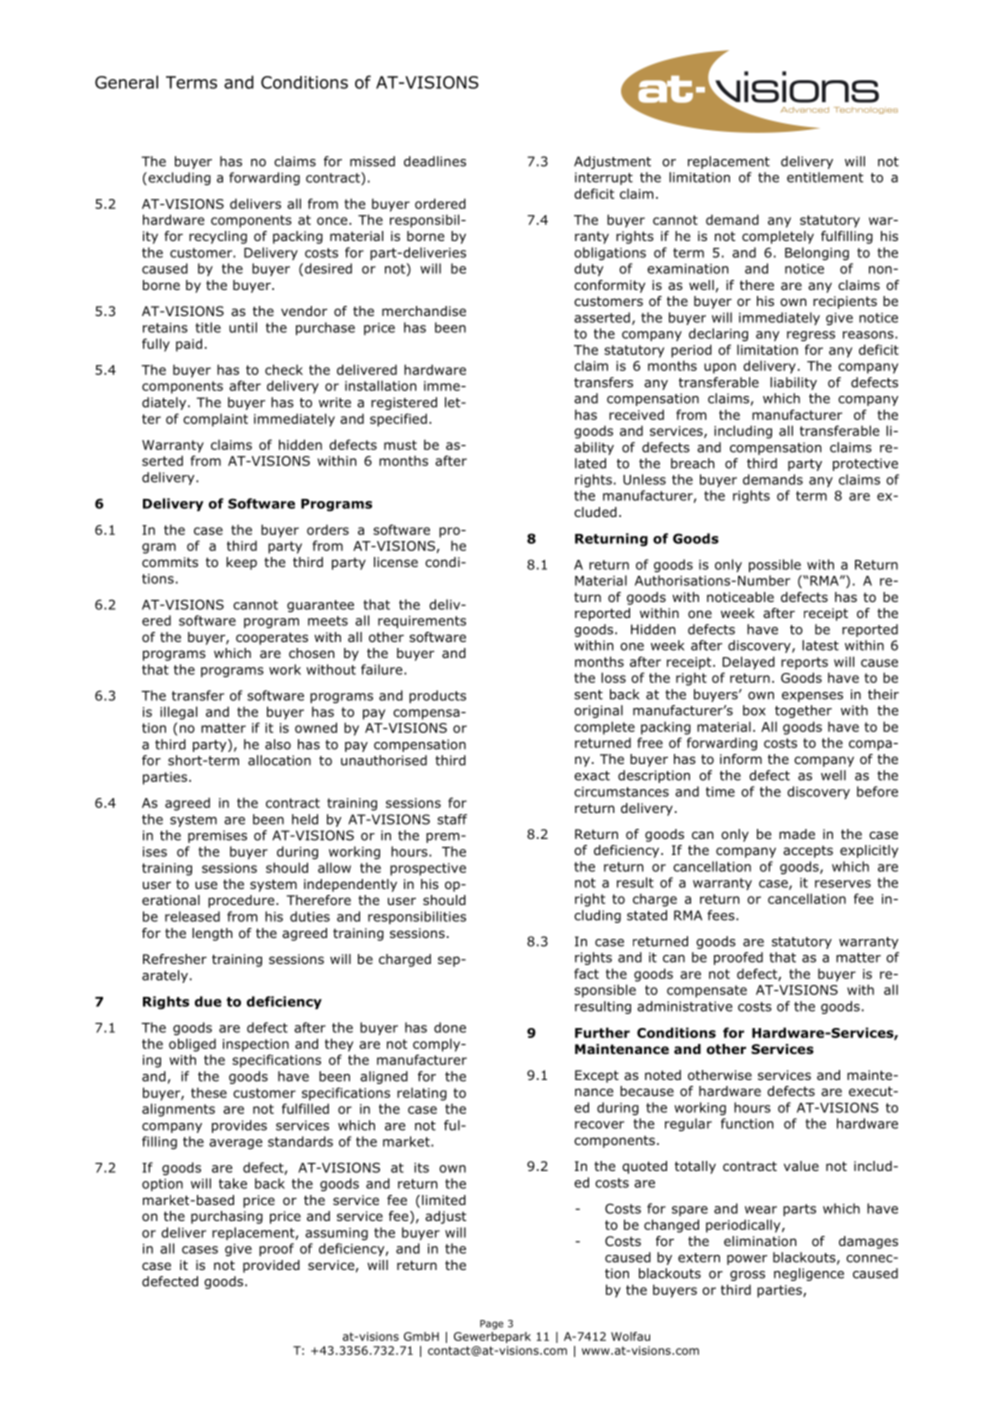 This image has height=1405, width=993. What do you see at coordinates (271, 1266) in the image?
I see `provided` at bounding box center [271, 1266].
